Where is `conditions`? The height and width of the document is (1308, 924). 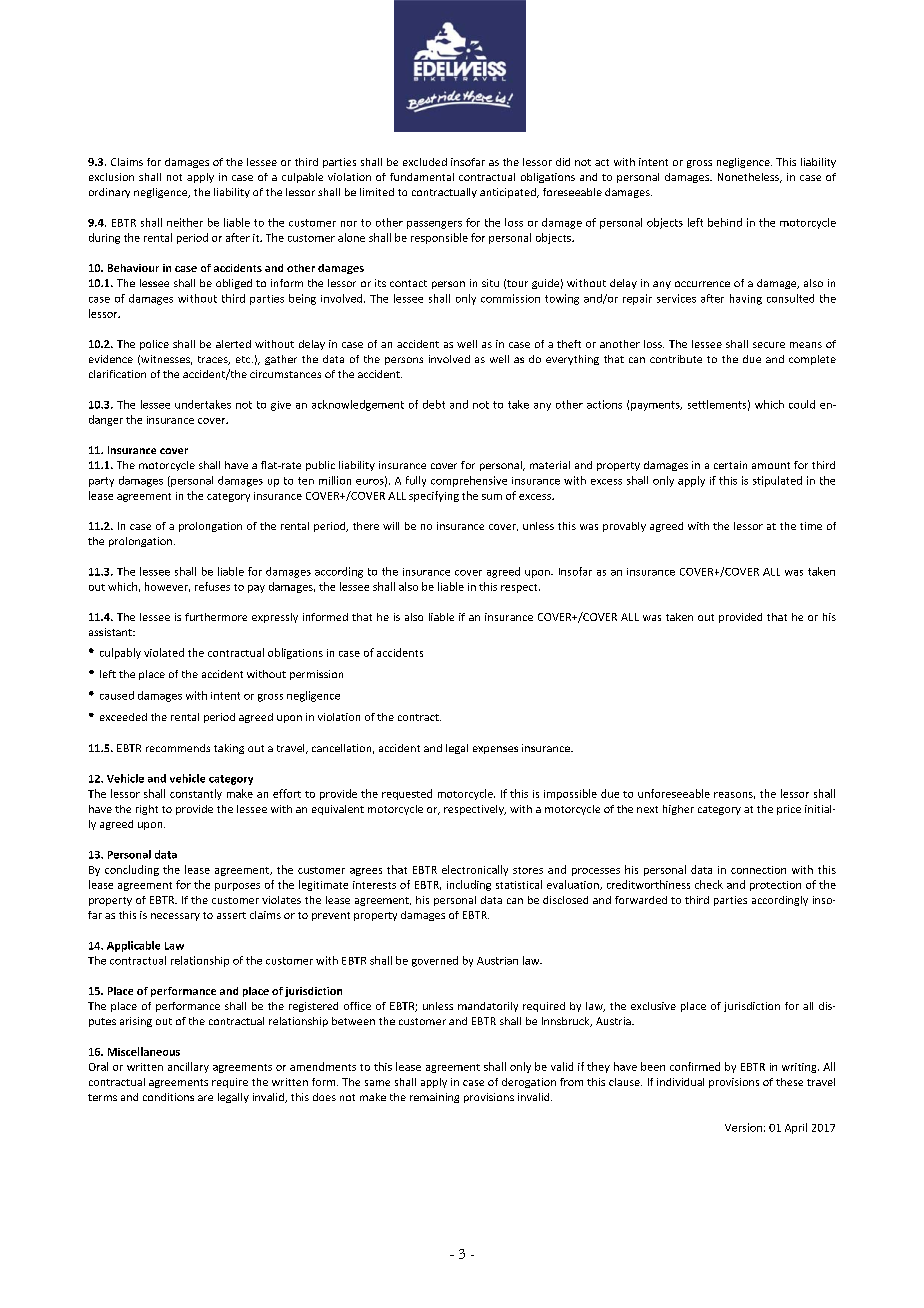 conditions is located at coordinates (168, 1097).
